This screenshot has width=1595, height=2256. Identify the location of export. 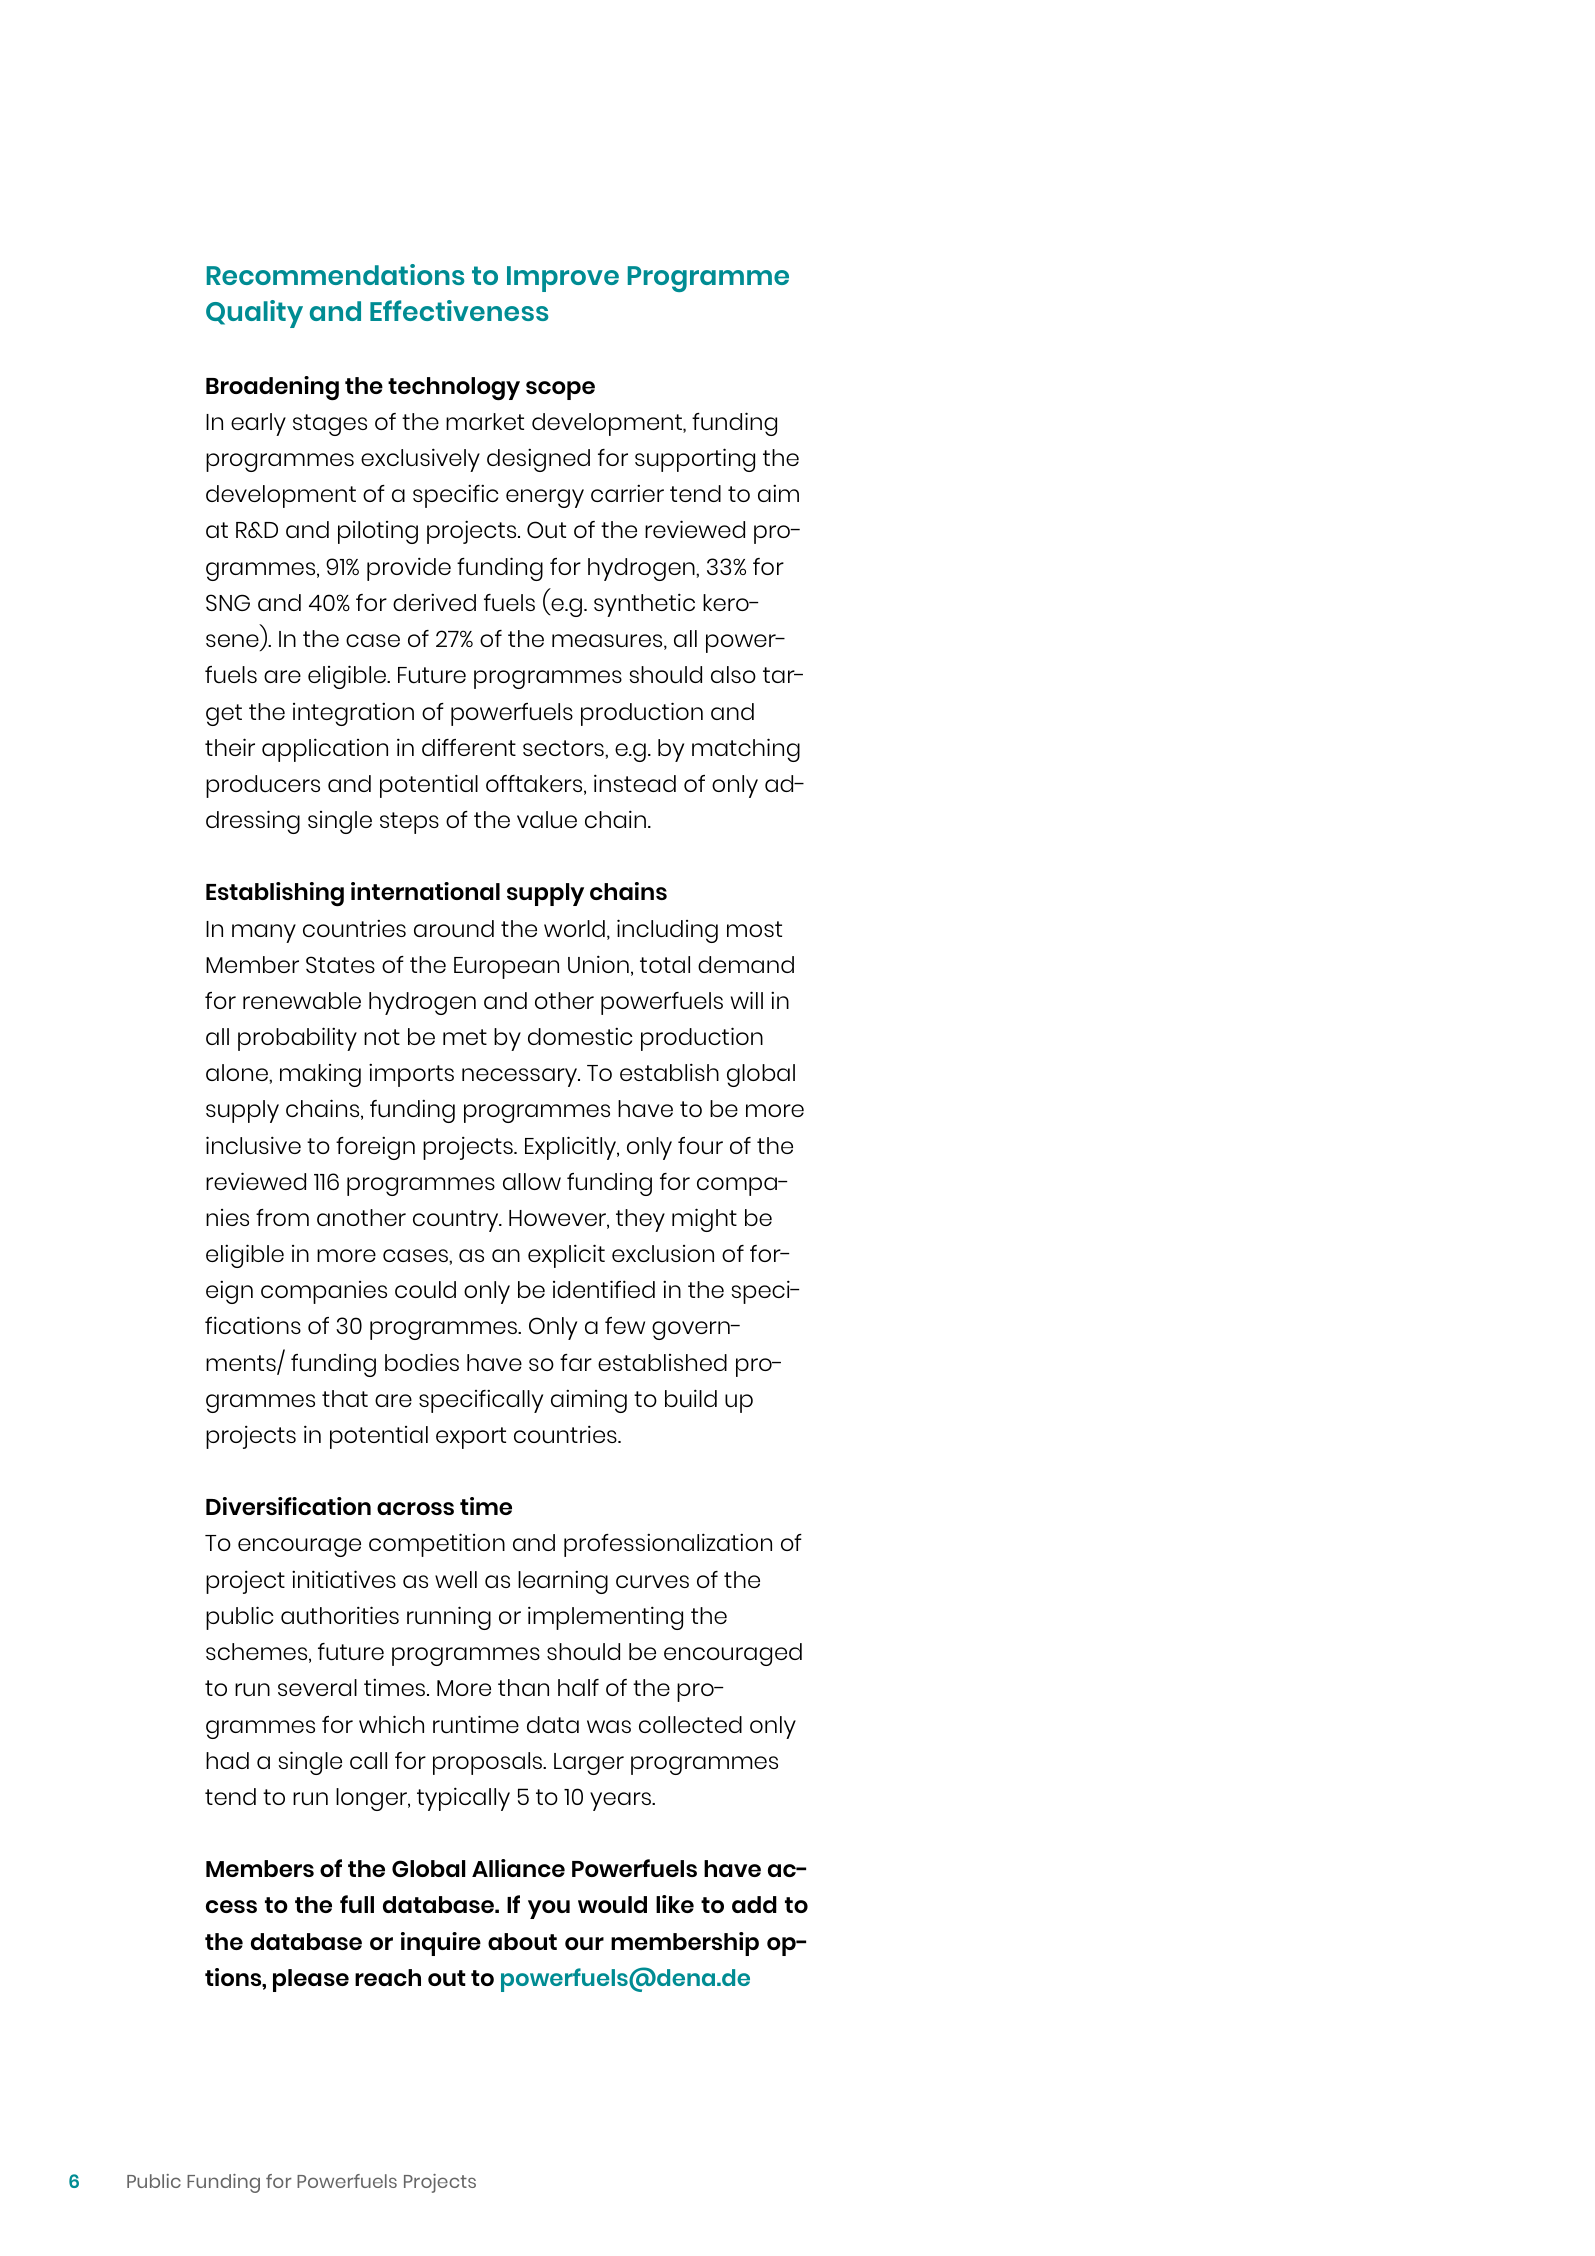
(471, 1438).
